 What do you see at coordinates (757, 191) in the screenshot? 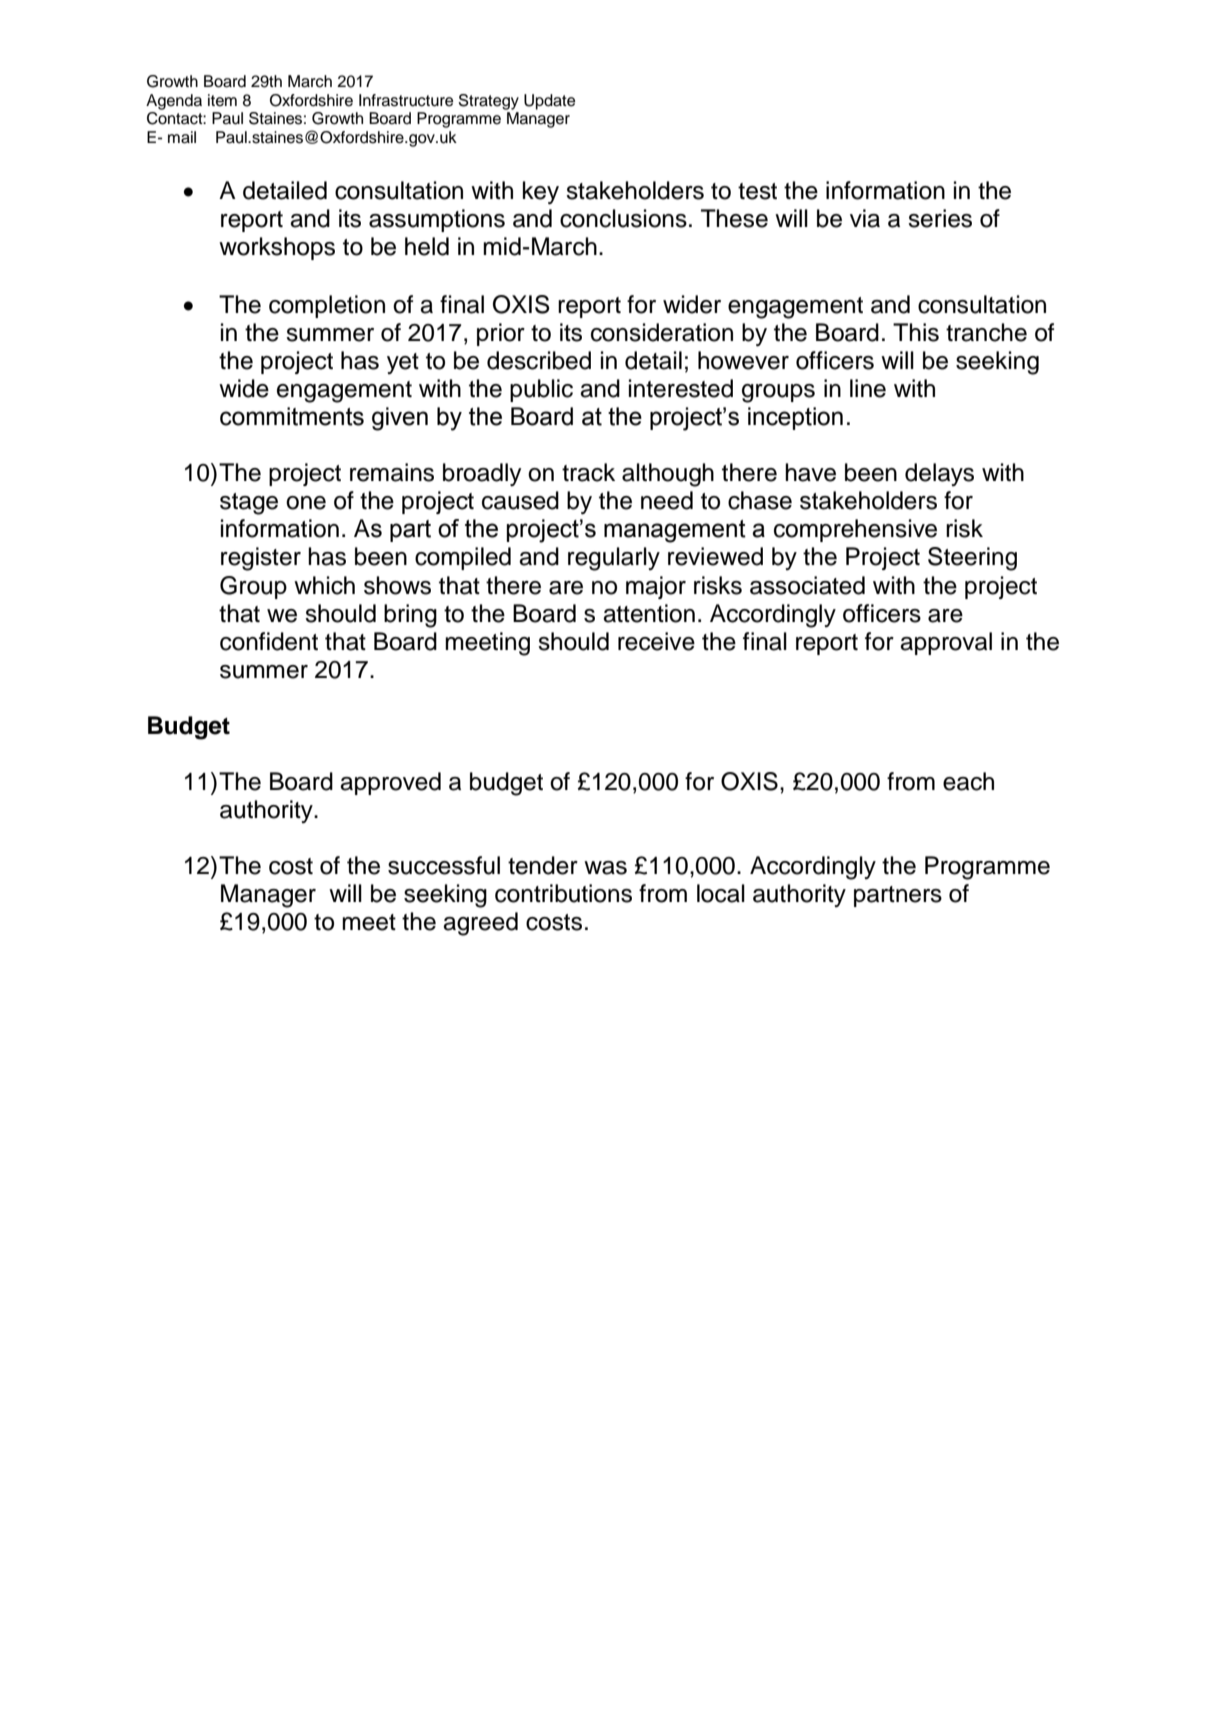
I see `test` at bounding box center [757, 191].
